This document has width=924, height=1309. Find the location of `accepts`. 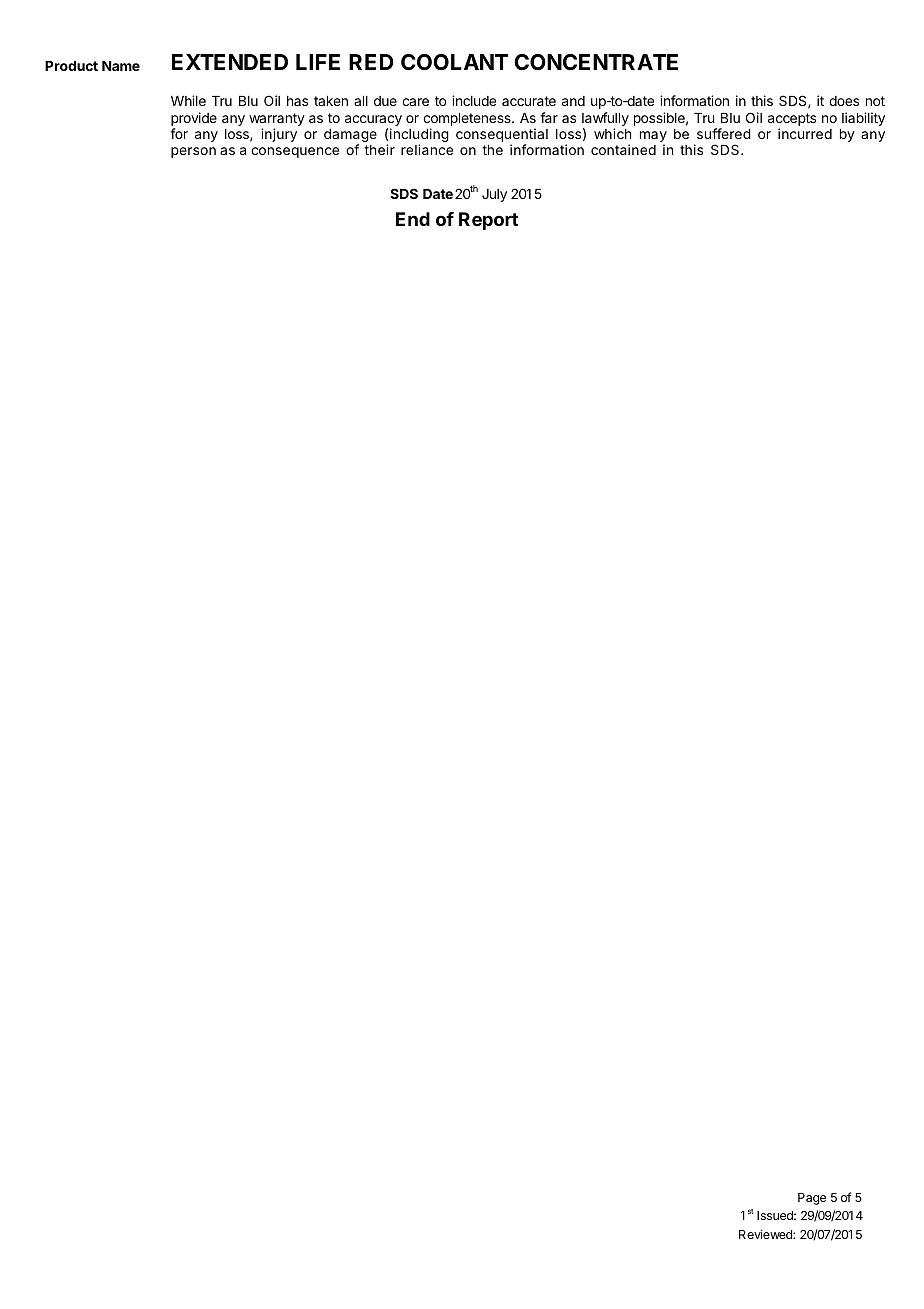

accepts is located at coordinates (792, 119).
